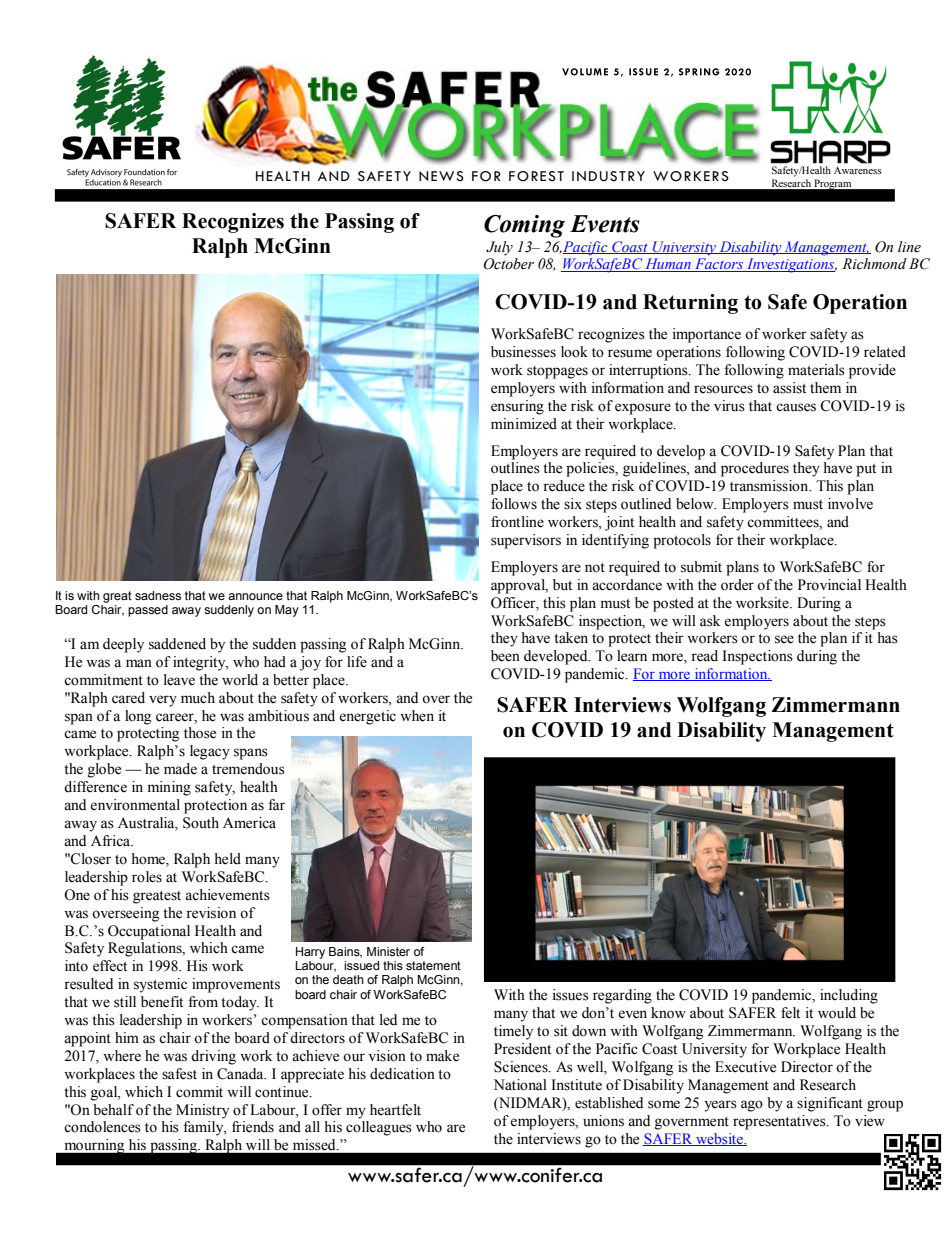 The height and width of the document is (1233, 952). Describe the element at coordinates (417, 716) in the document. I see `when` at that location.
